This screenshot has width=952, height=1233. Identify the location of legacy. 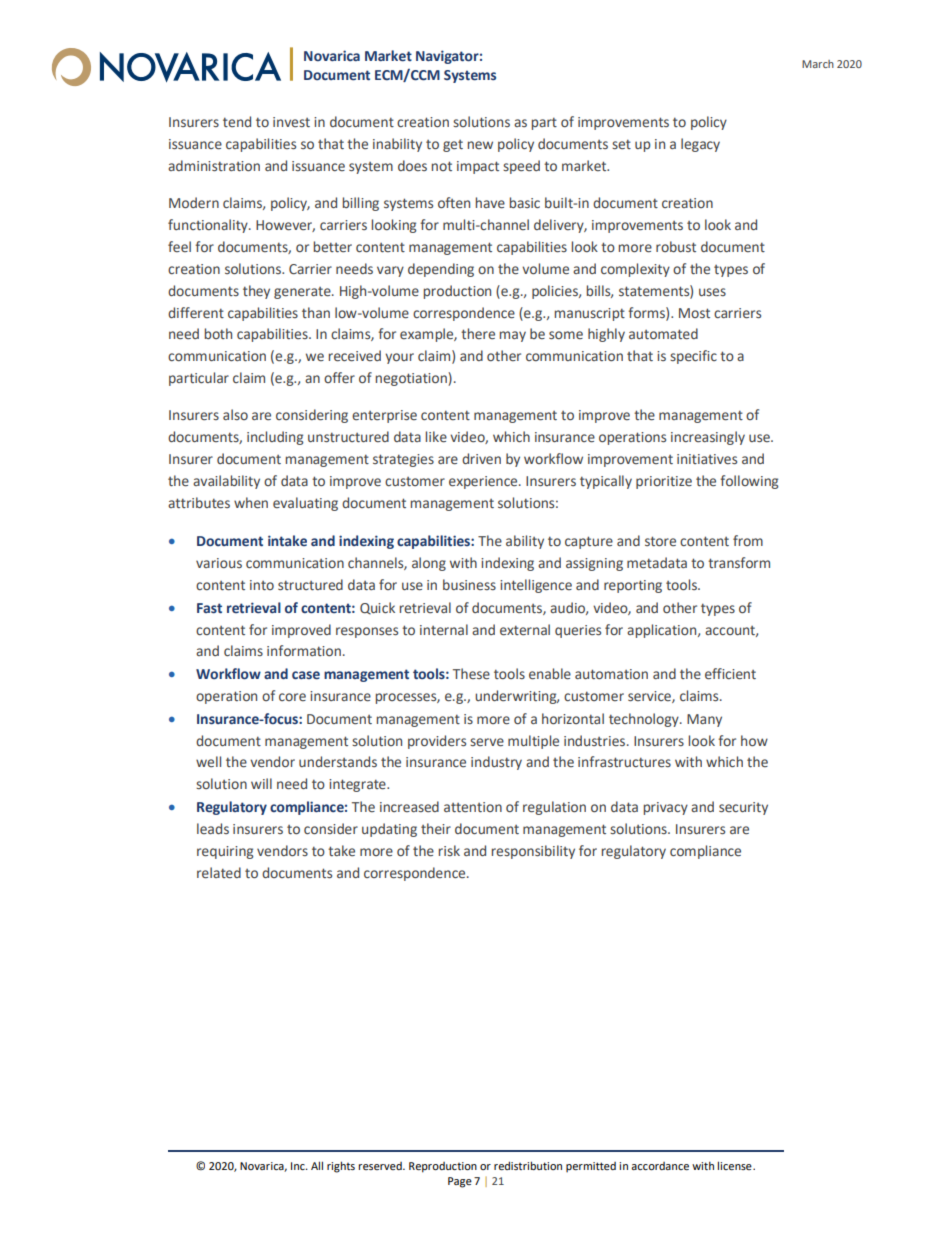
(700, 145).
